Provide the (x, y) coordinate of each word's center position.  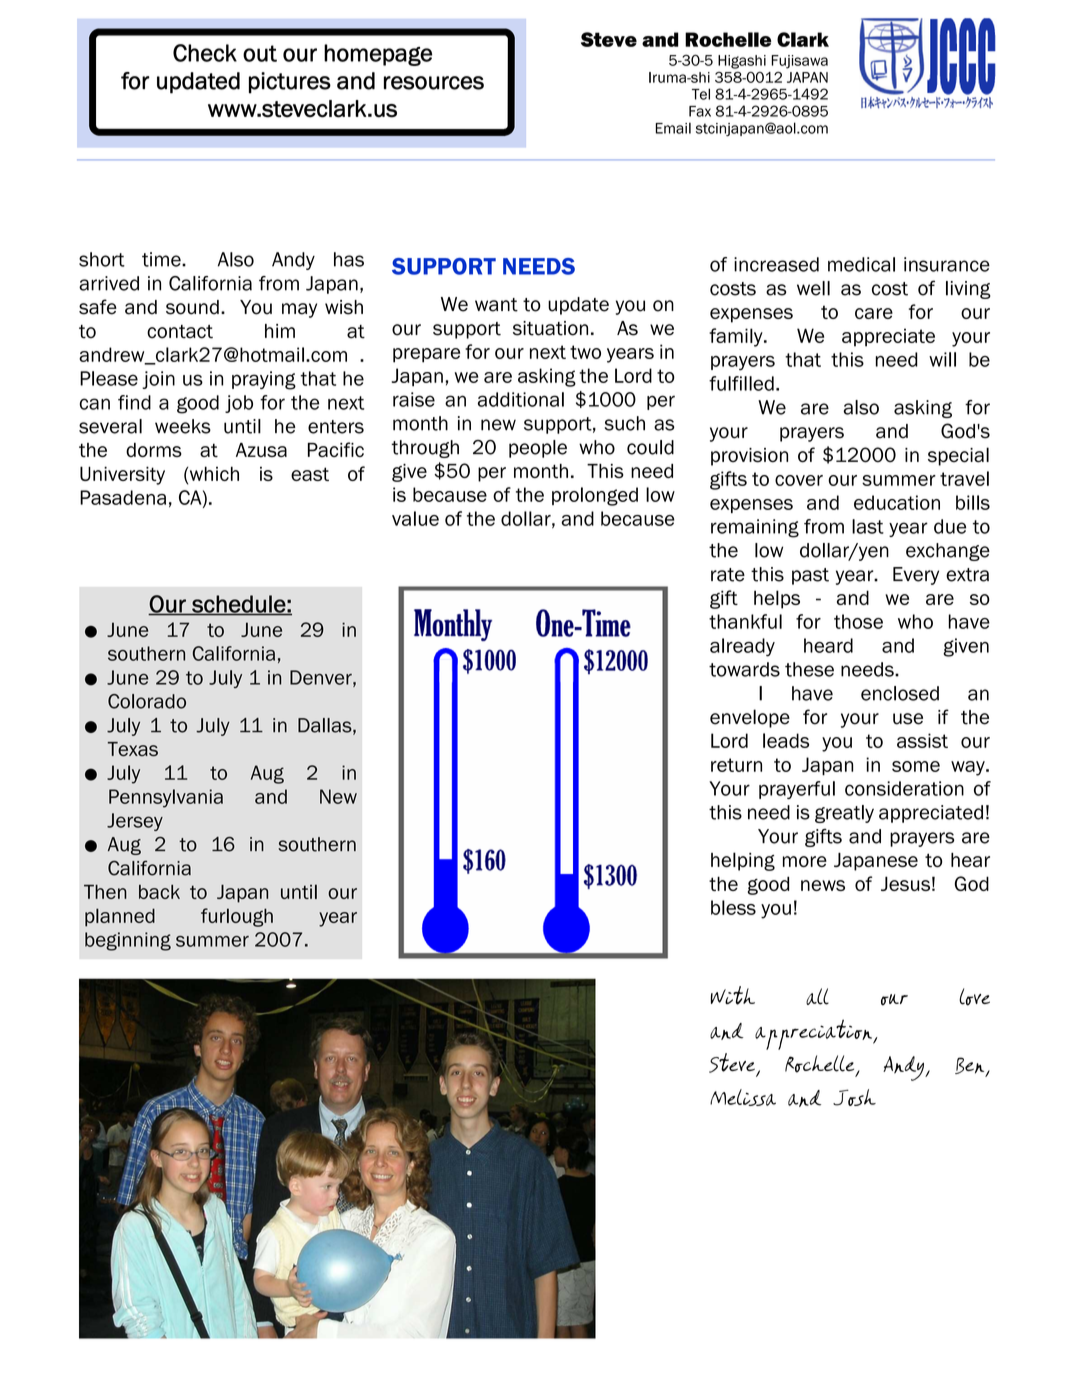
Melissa (743, 1097)
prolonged (595, 496)
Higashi (742, 62)
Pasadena (123, 497)
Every (916, 576)
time (162, 259)
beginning (128, 941)
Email (673, 128)
